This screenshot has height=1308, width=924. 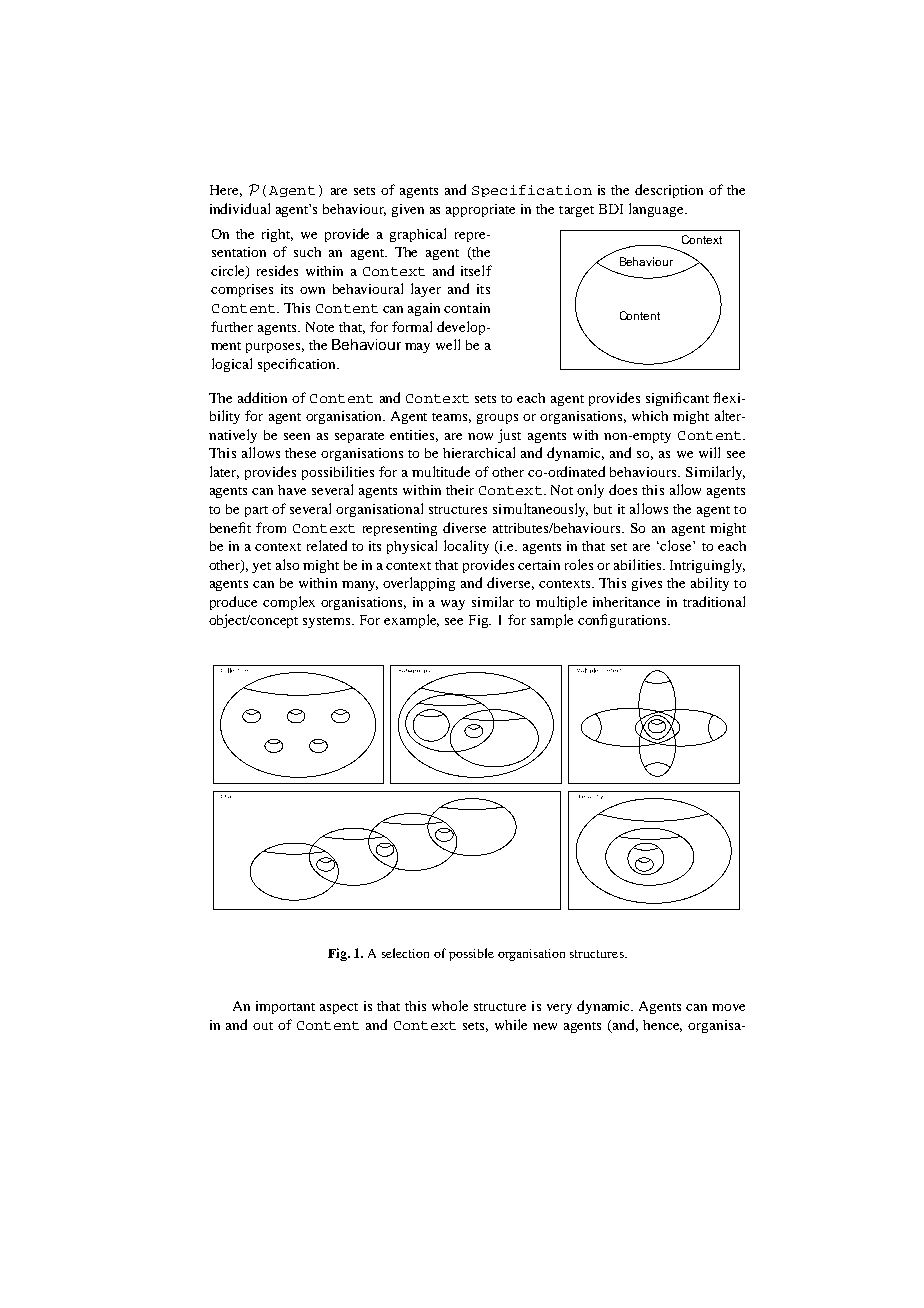 I want to click on right, so click(x=277, y=235).
